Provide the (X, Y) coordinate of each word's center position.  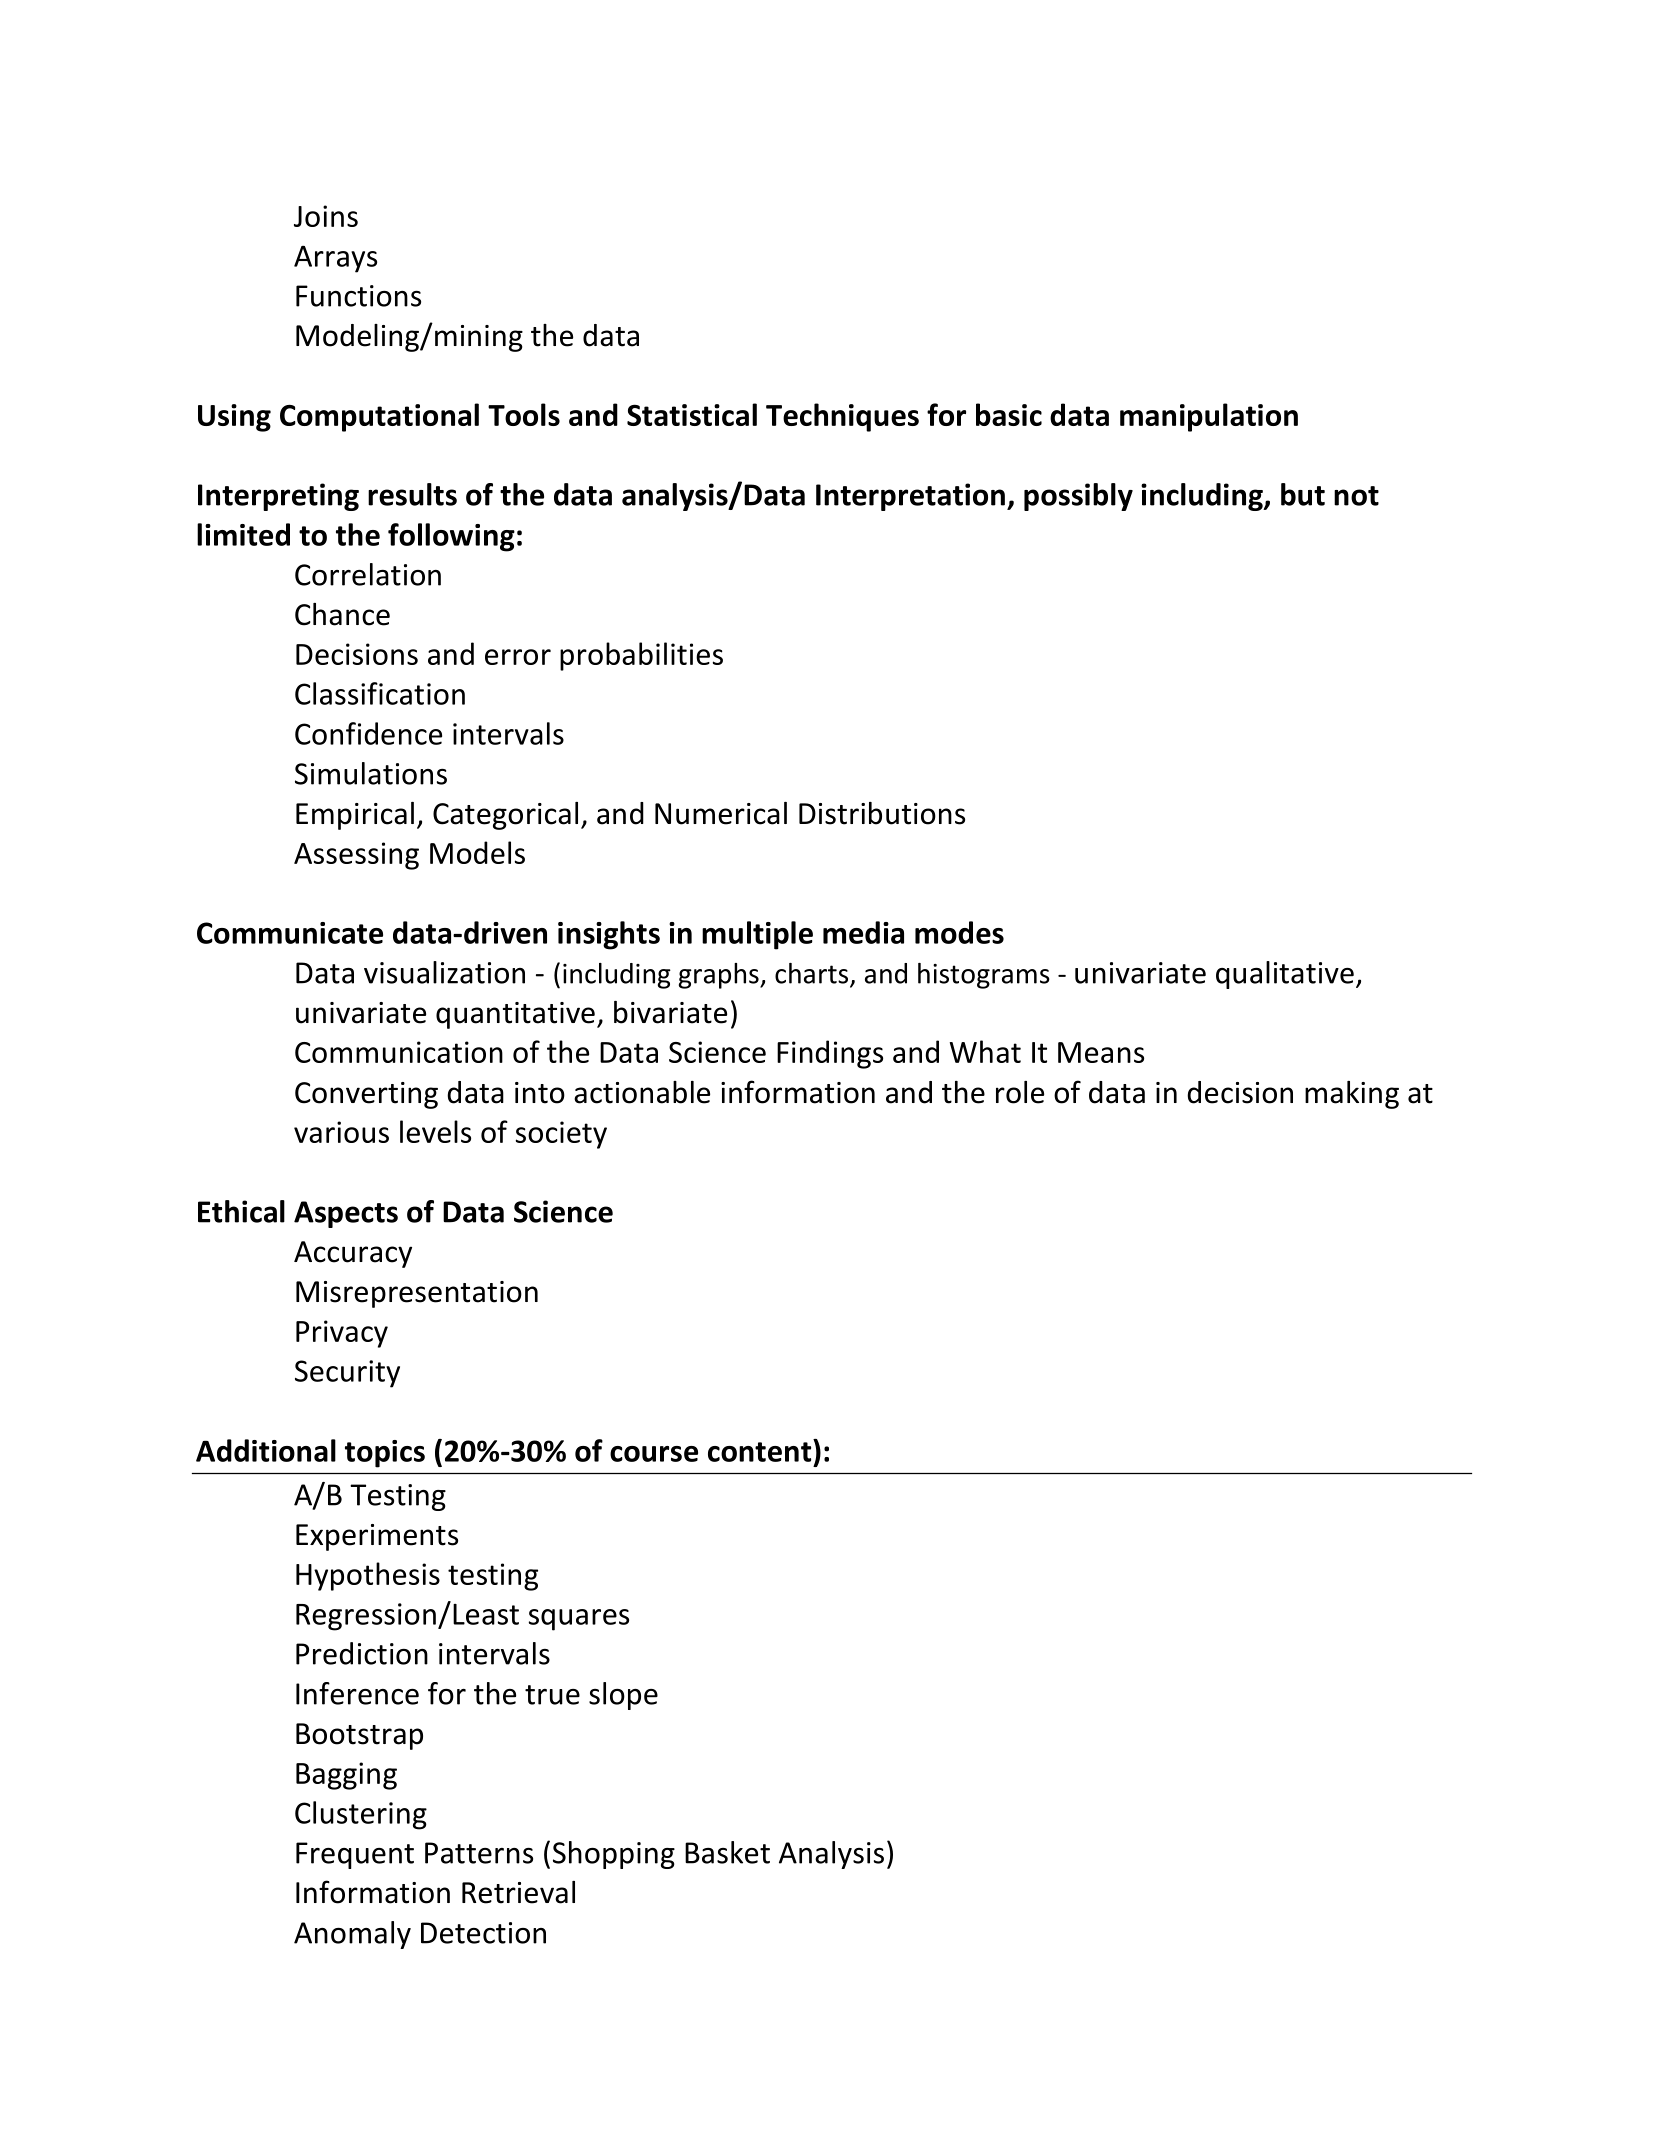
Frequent (355, 1855)
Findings (830, 1054)
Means (1101, 1052)
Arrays (335, 259)
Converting (366, 1095)
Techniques (842, 417)
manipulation (1209, 417)
